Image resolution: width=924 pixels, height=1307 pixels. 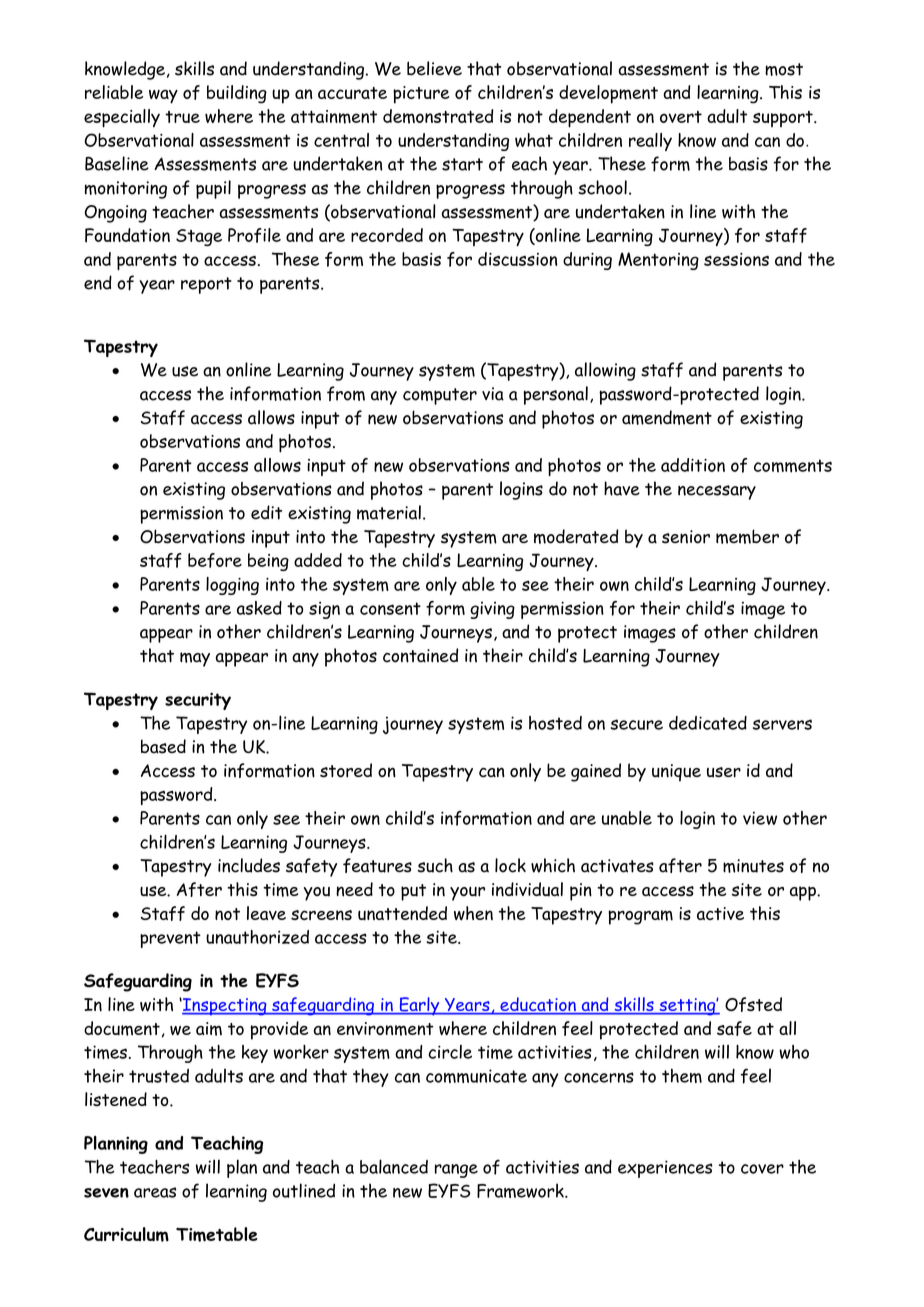 What do you see at coordinates (681, 117) in the document?
I see `overt` at bounding box center [681, 117].
